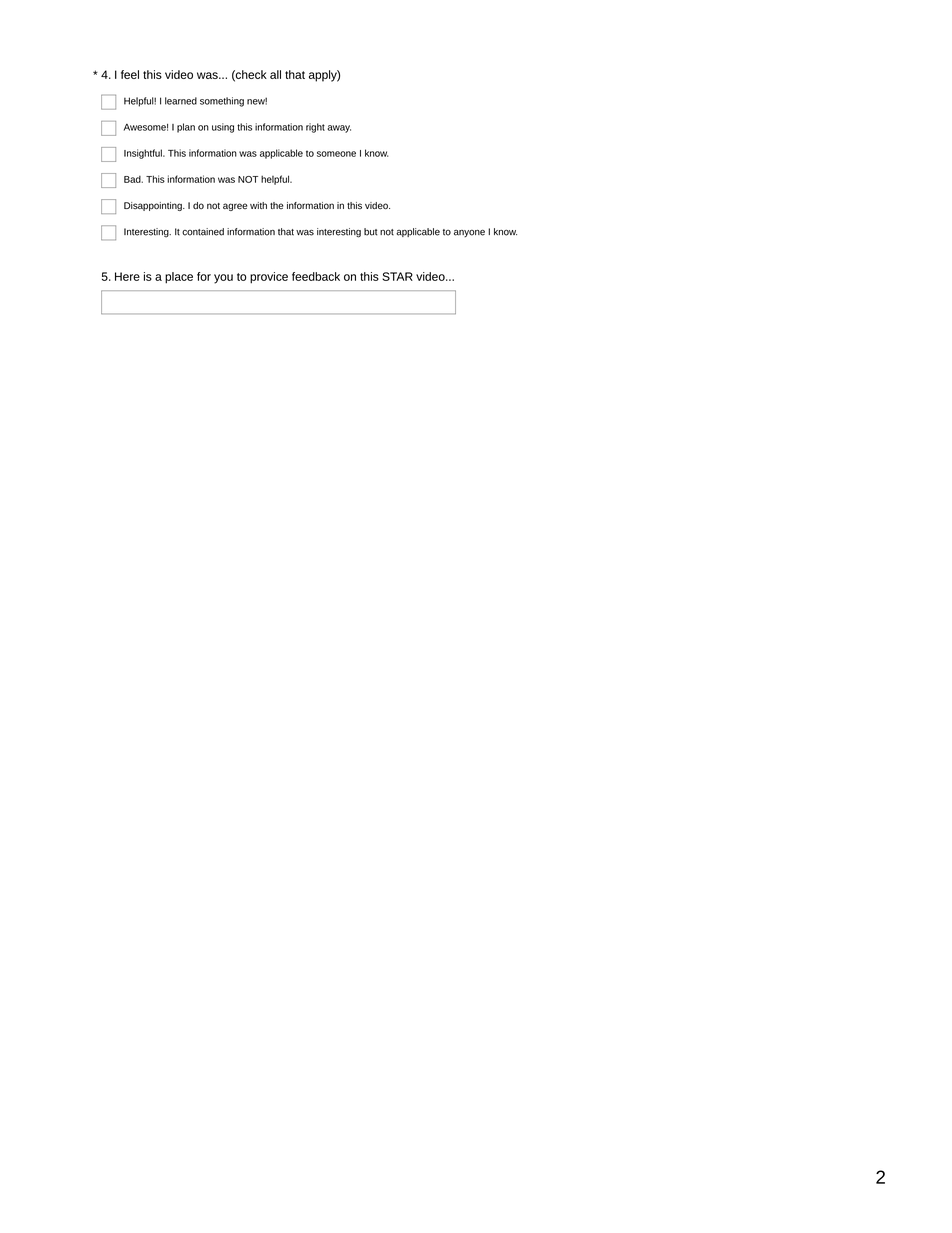 The image size is (952, 1233). I want to click on STAR, so click(397, 276).
